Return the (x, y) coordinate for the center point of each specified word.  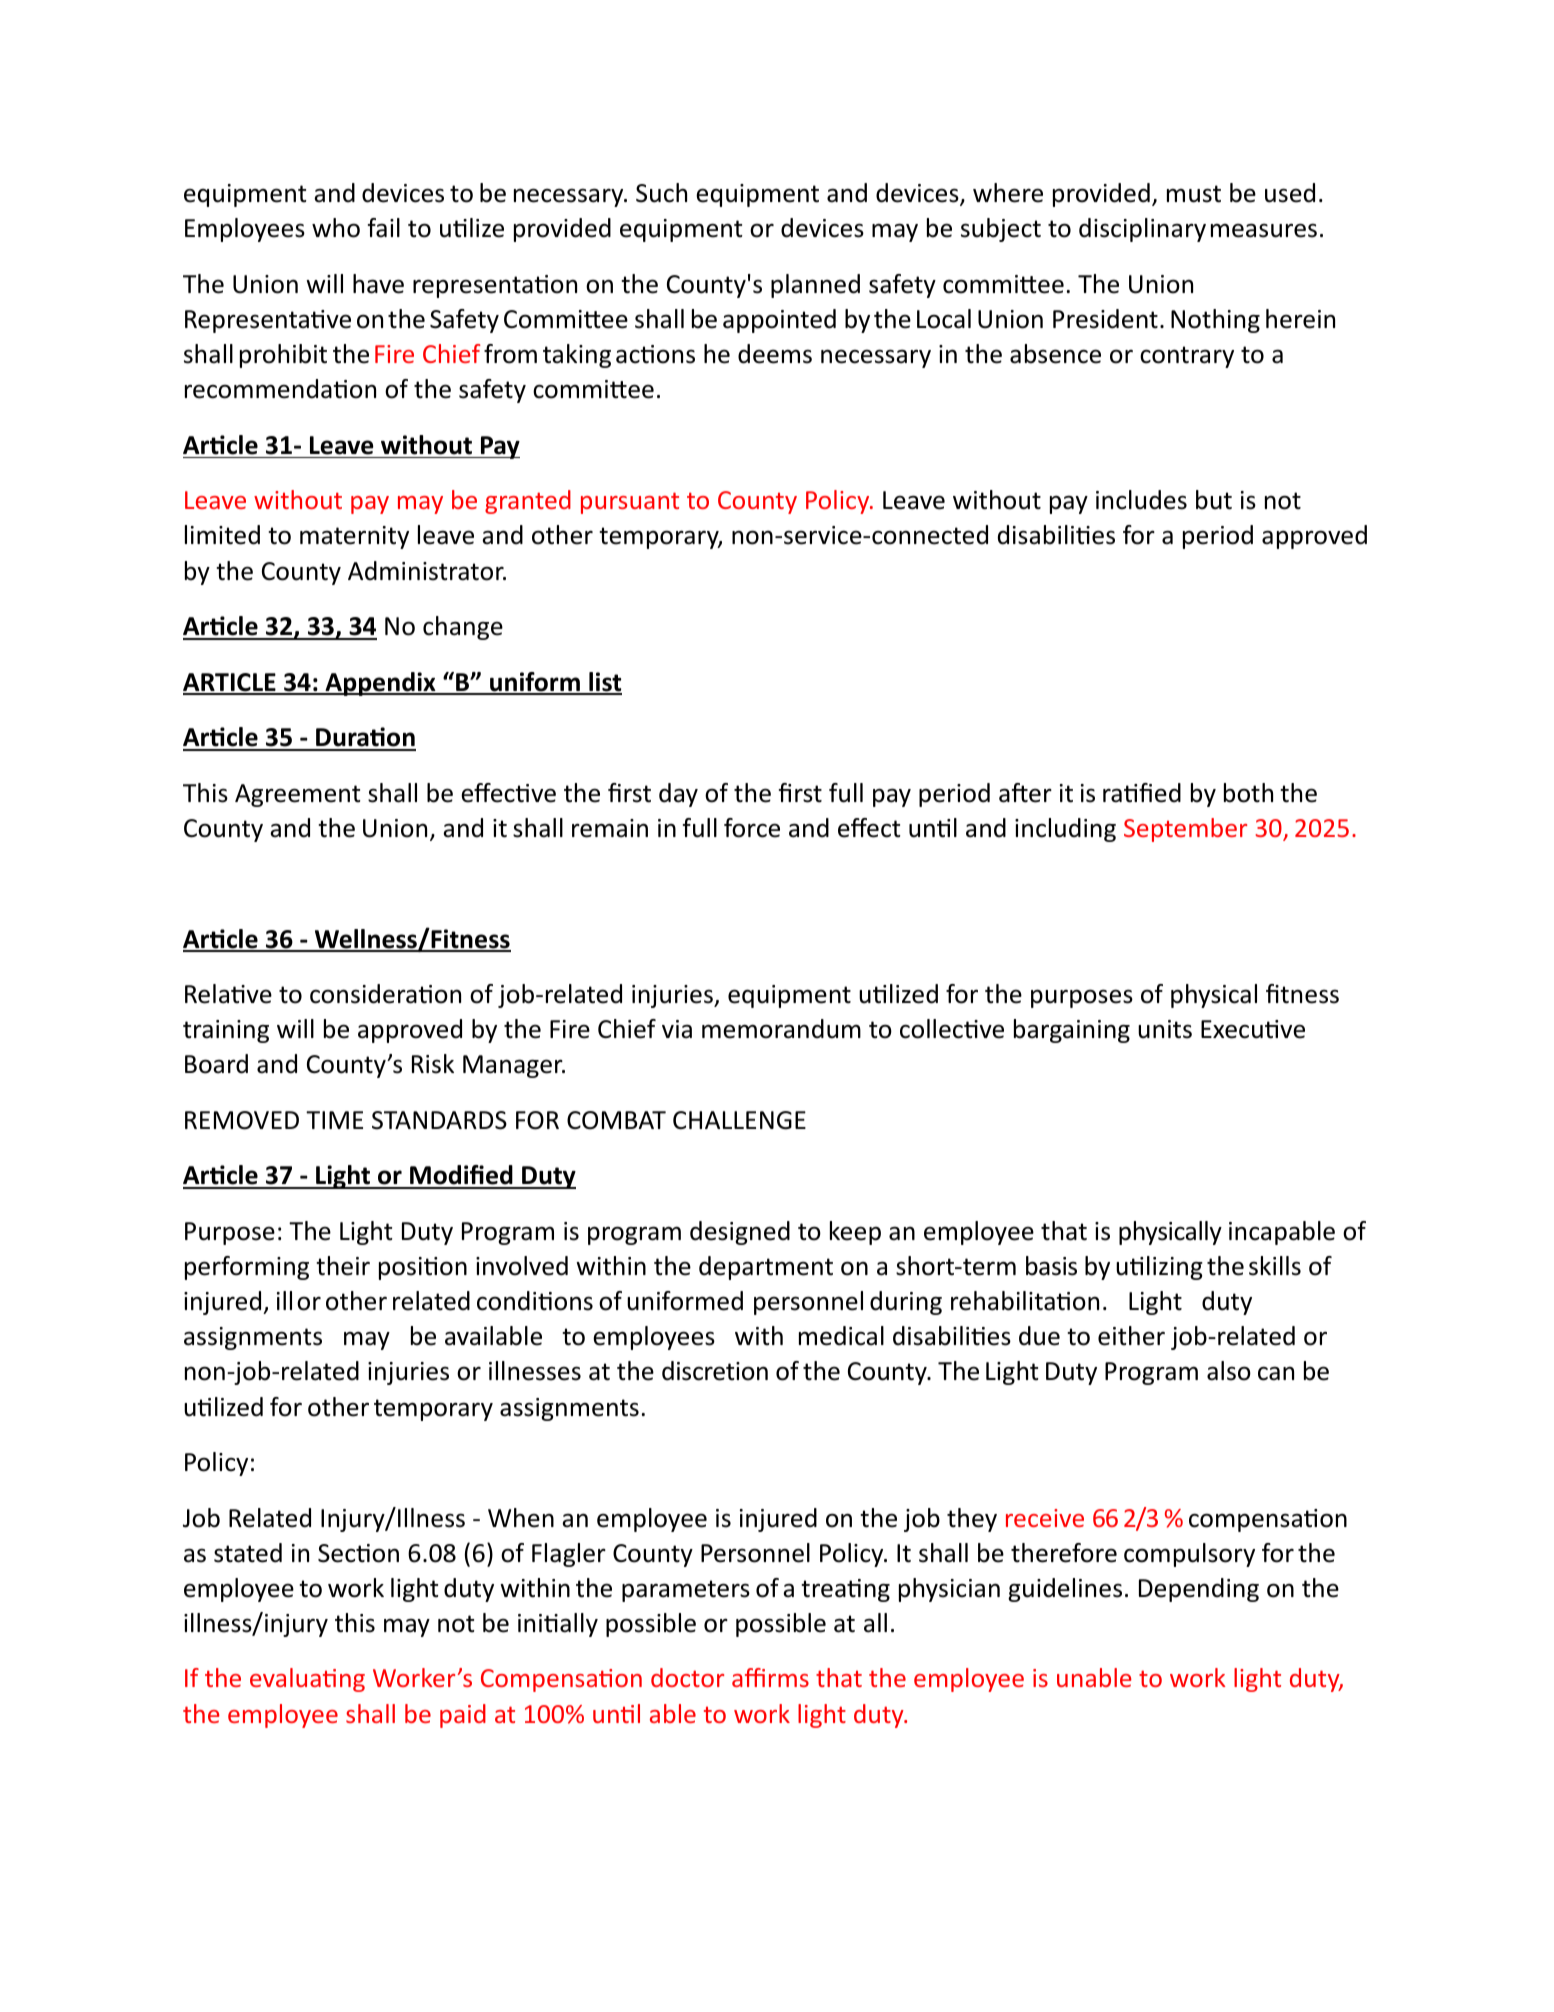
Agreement (297, 795)
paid (463, 1716)
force (752, 828)
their (343, 1266)
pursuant (630, 503)
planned (815, 286)
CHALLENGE (739, 1120)
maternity (354, 537)
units (1165, 1029)
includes (1141, 500)
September (1185, 830)
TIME (334, 1120)
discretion (715, 1371)
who (336, 228)
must (1194, 194)
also (1229, 1371)
